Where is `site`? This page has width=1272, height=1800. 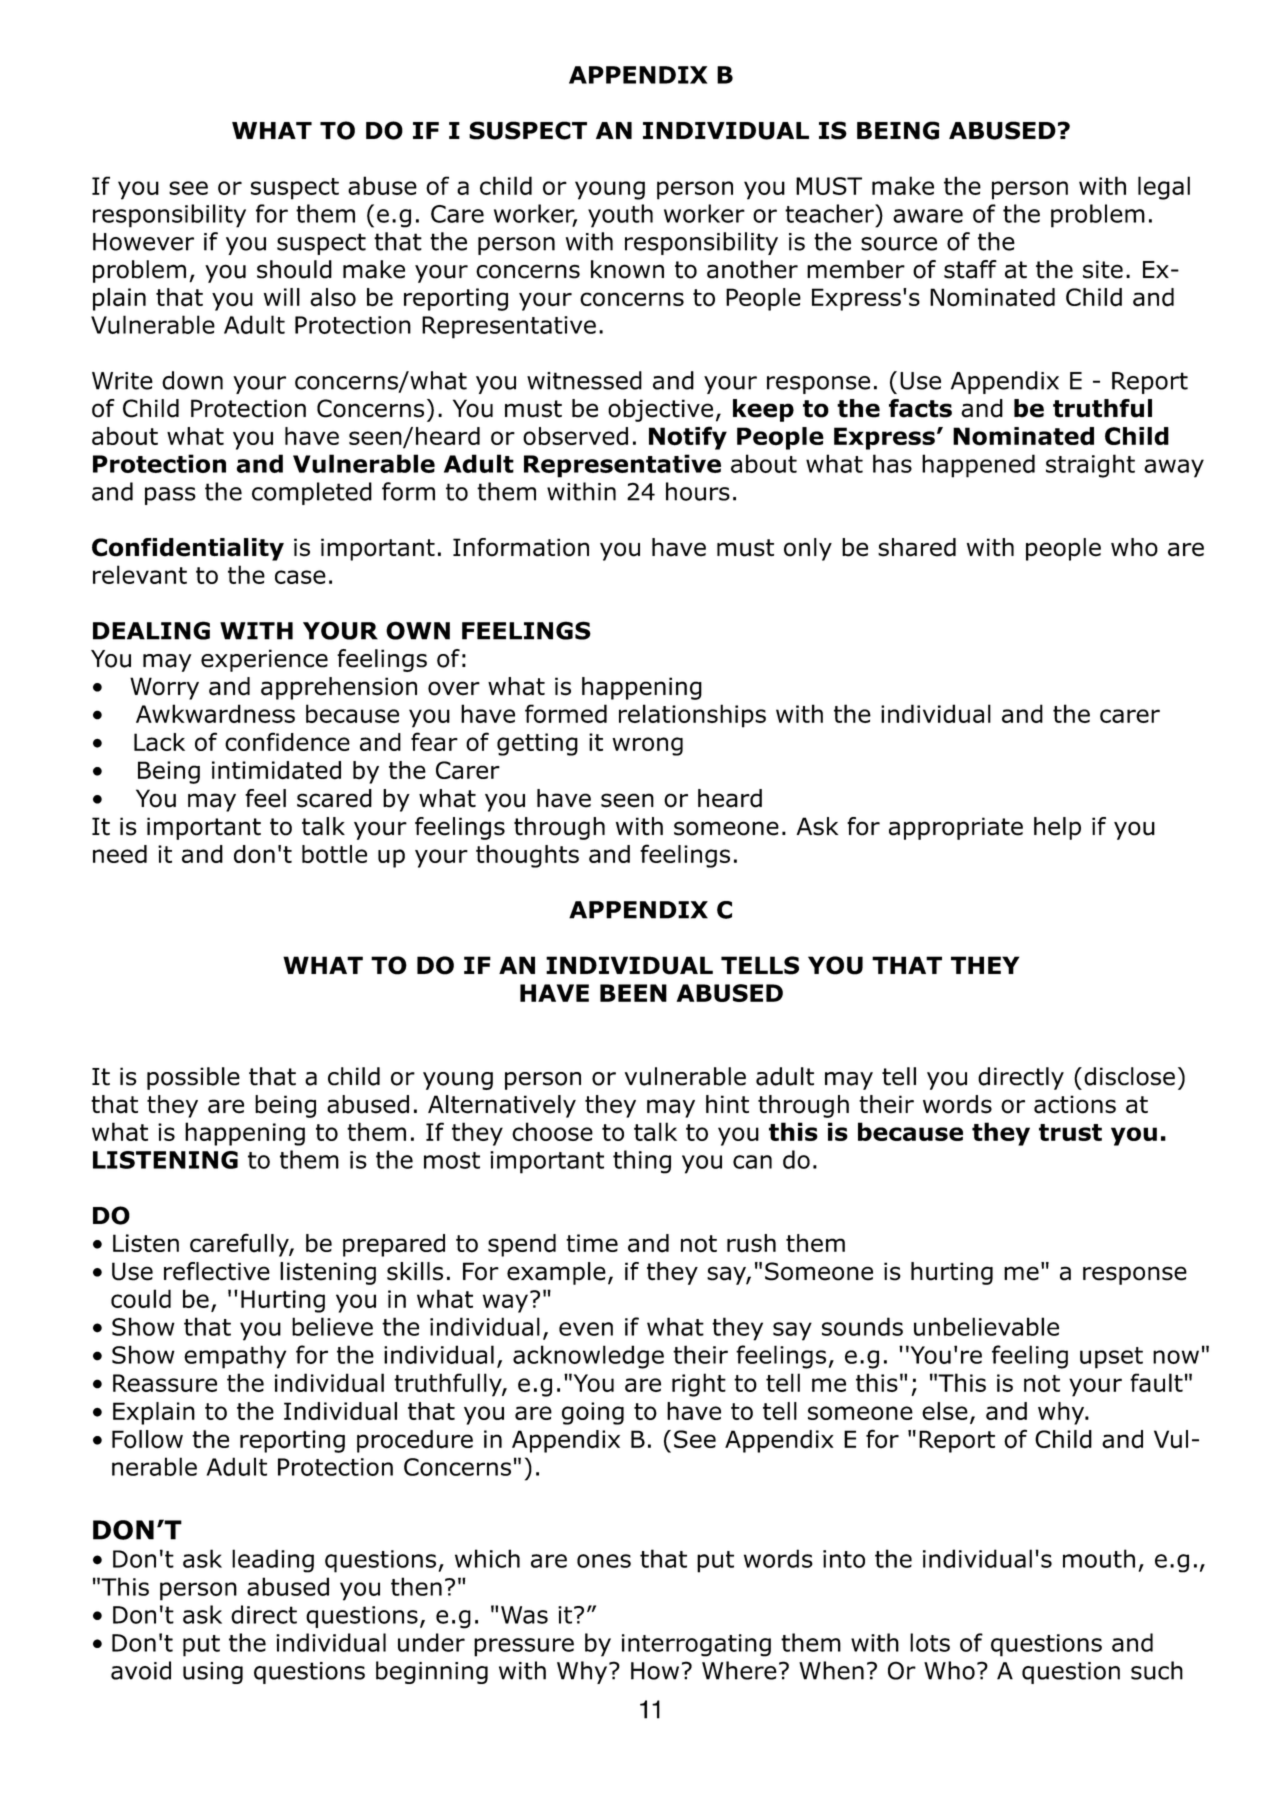 site is located at coordinates (1103, 269).
